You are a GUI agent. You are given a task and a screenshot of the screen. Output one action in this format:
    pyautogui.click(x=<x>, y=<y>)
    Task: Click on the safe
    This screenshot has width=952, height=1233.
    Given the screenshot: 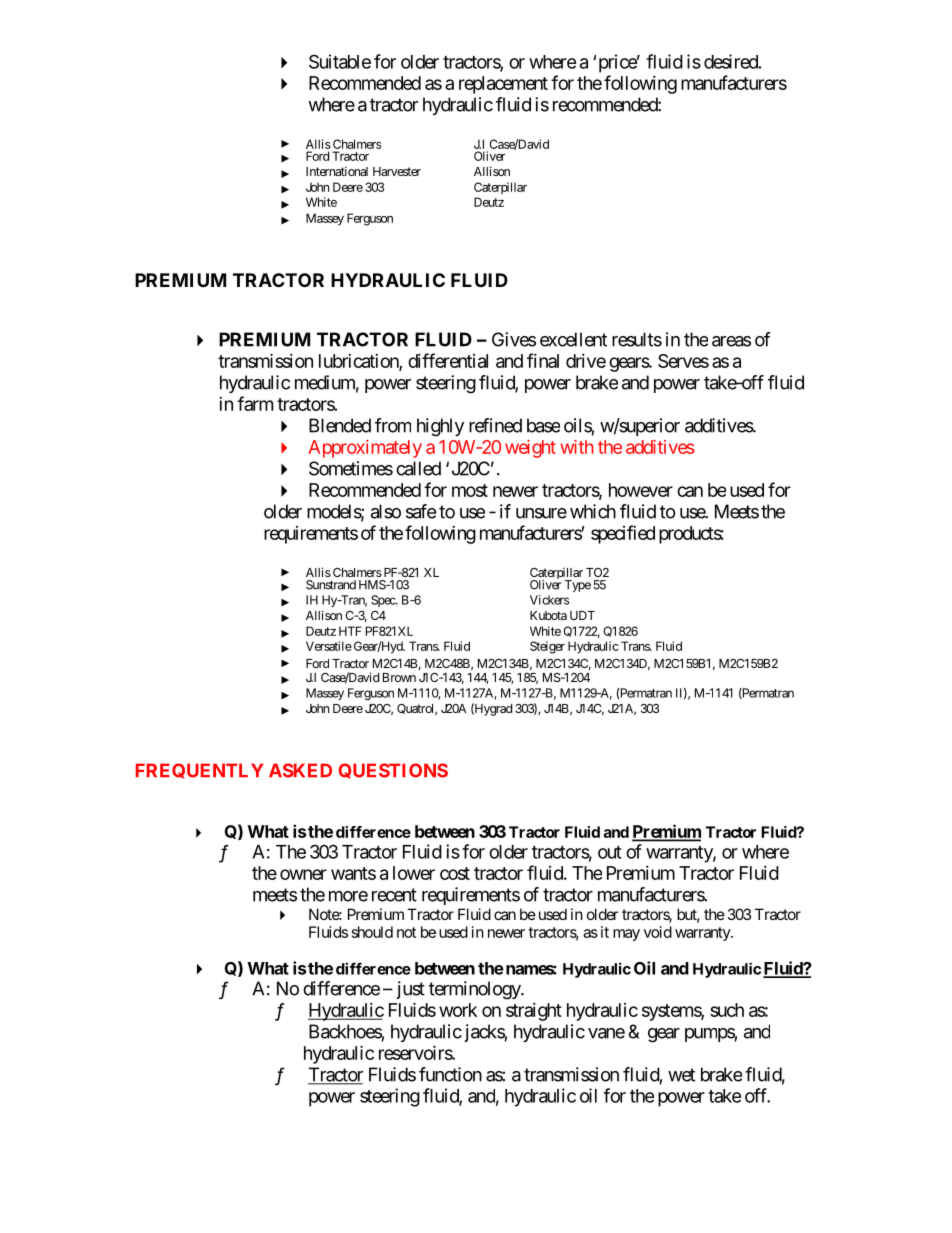 What is the action you would take?
    pyautogui.click(x=421, y=511)
